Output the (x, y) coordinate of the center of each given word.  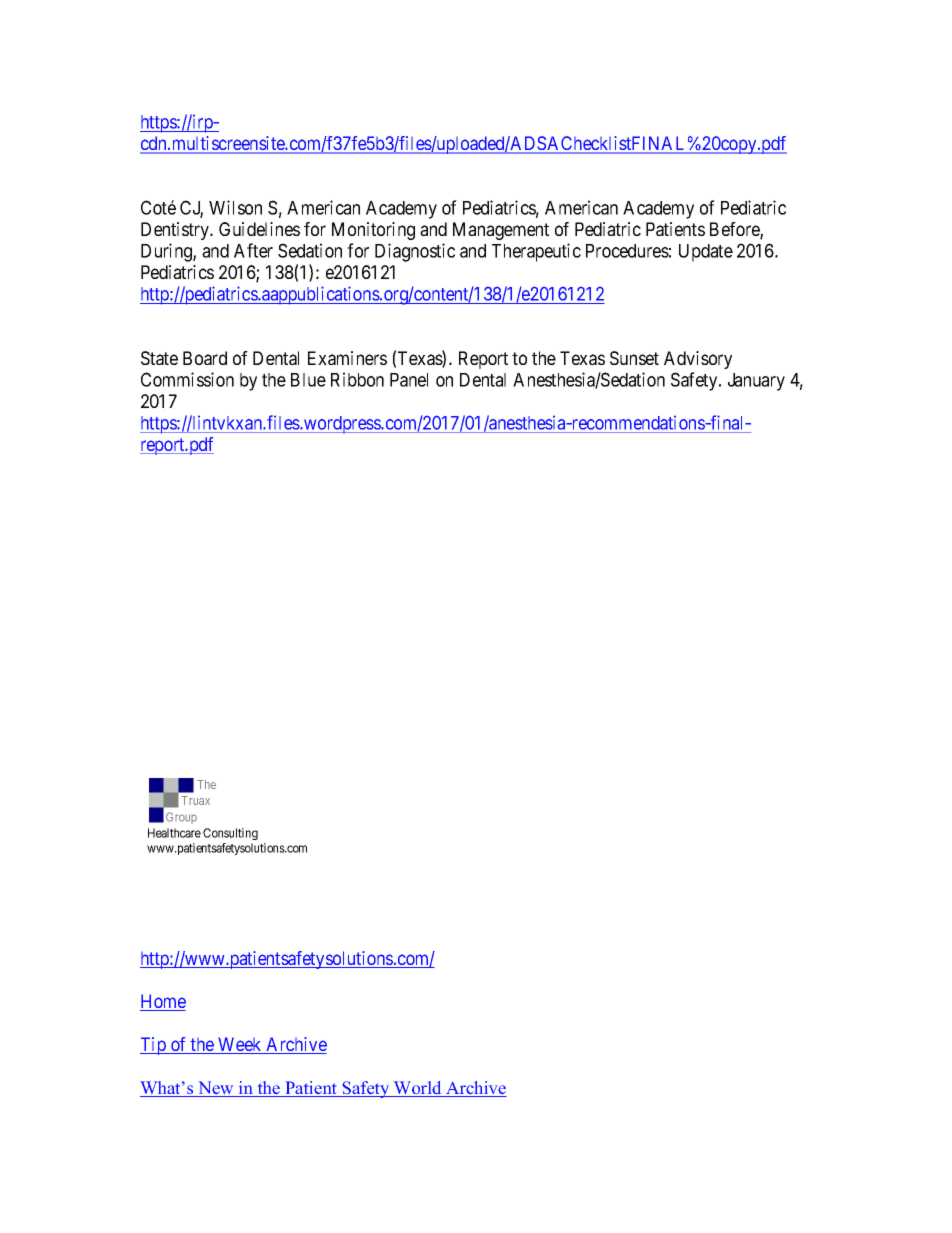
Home (163, 1002)
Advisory (698, 360)
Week (240, 1045)
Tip (154, 1046)
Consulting (230, 834)
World (418, 1089)
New (216, 1089)
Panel (409, 380)
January (756, 382)
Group (181, 818)
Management (501, 231)
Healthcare (174, 833)
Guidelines (259, 229)
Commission (187, 379)
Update (706, 253)
